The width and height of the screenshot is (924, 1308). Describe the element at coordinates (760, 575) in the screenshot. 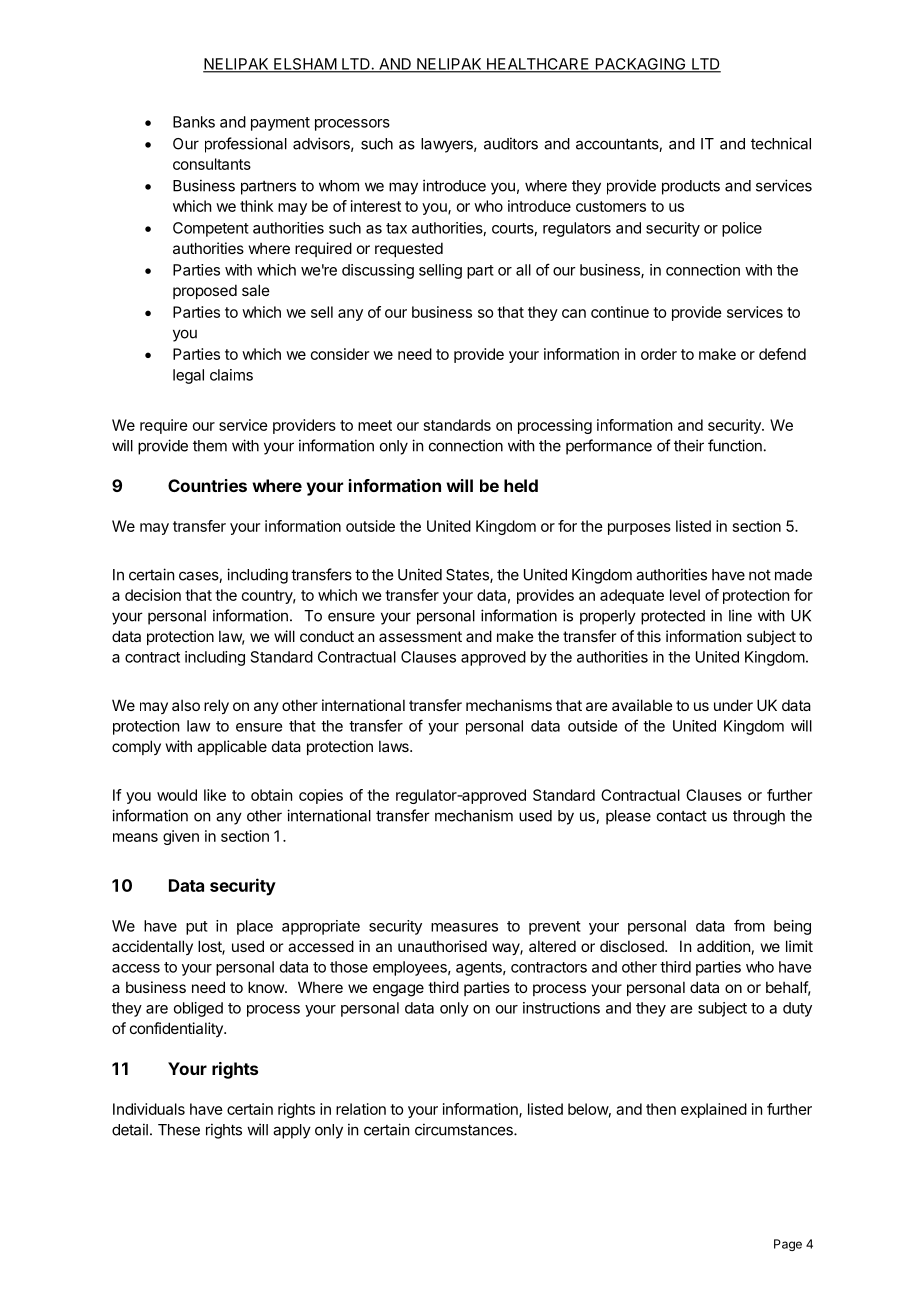

I see `not` at that location.
